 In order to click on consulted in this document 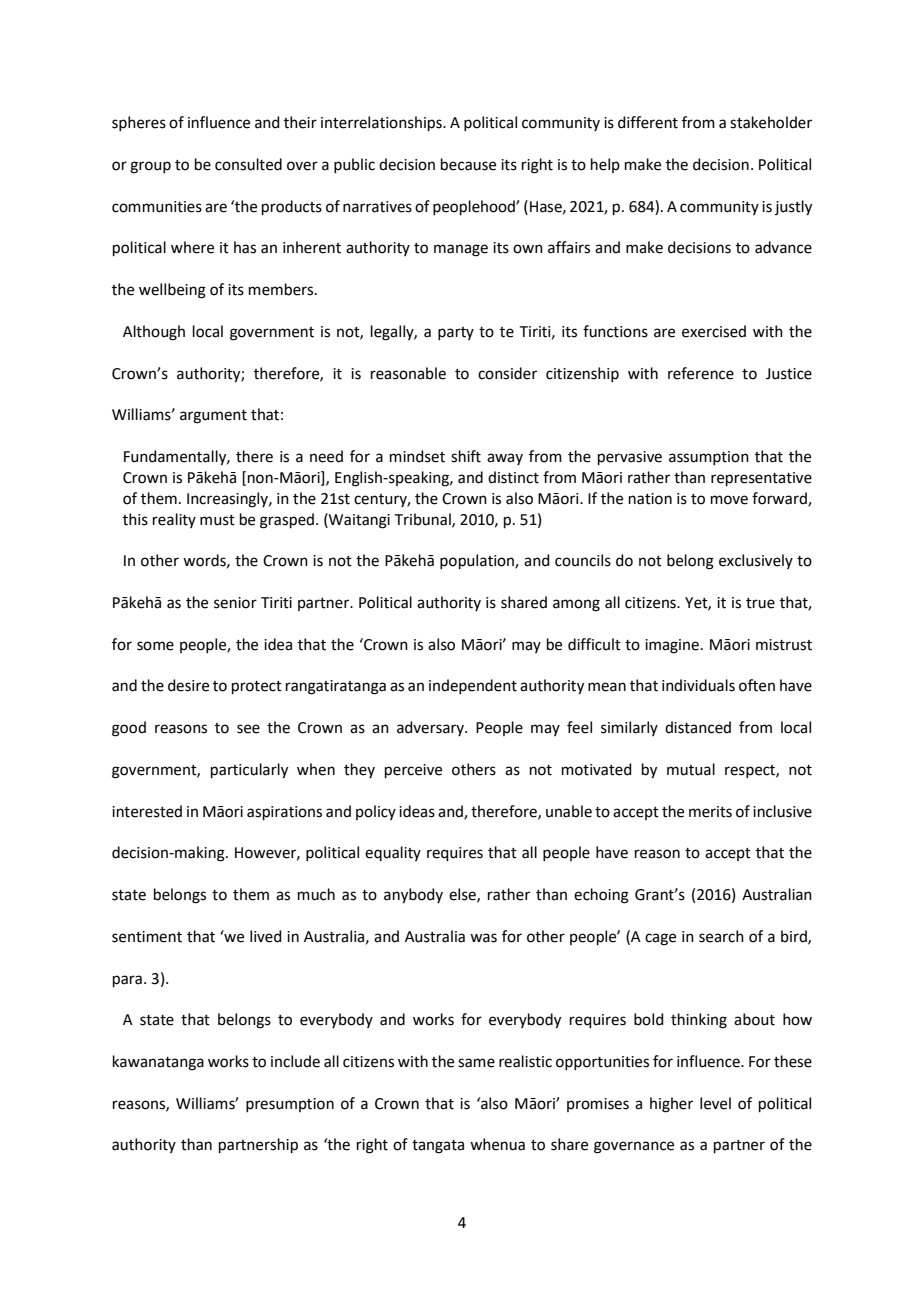, I will do `click(248, 164)`.
